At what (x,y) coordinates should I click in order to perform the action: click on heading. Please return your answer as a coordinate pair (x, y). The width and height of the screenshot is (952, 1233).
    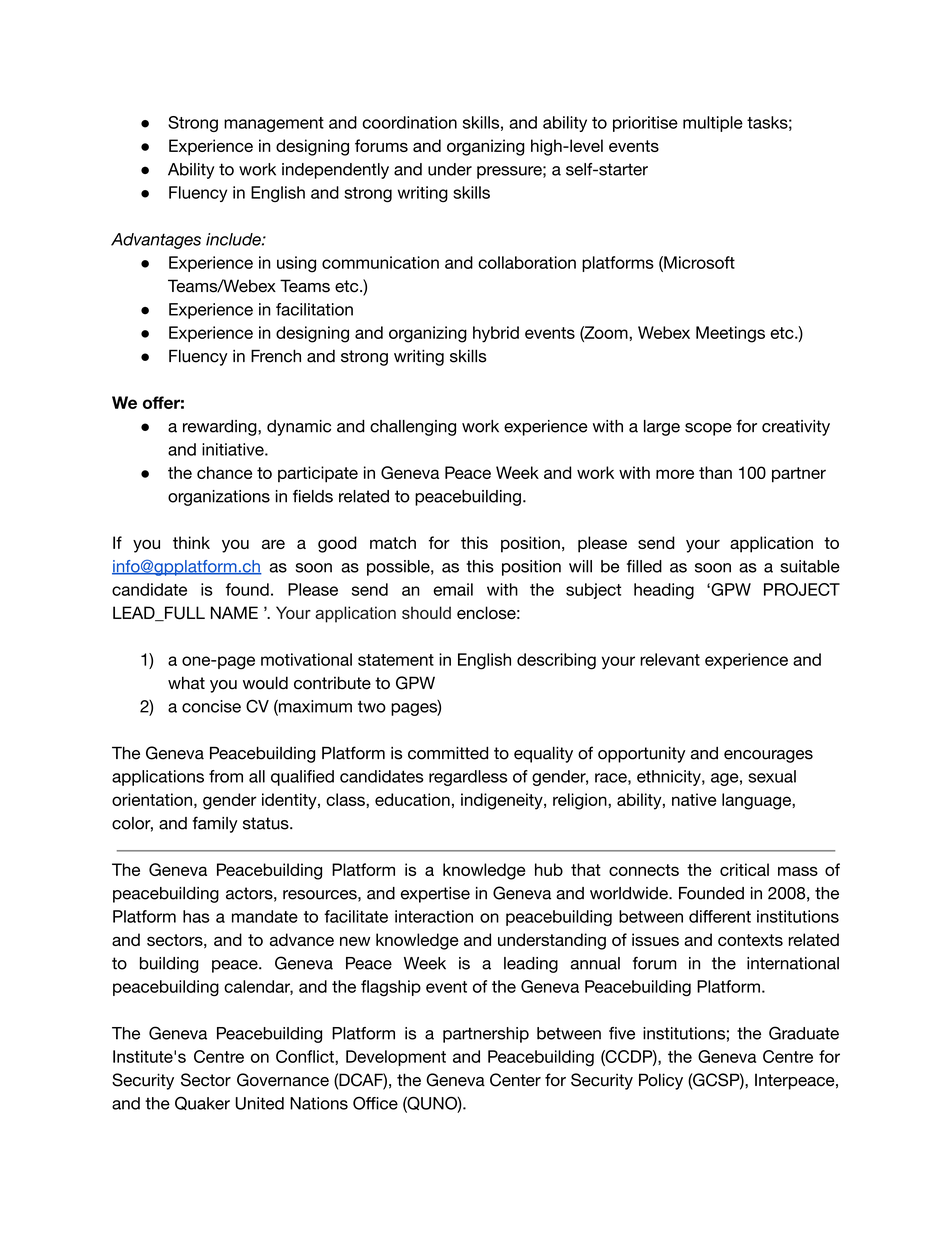
    Looking at the image, I should click on (664, 591).
